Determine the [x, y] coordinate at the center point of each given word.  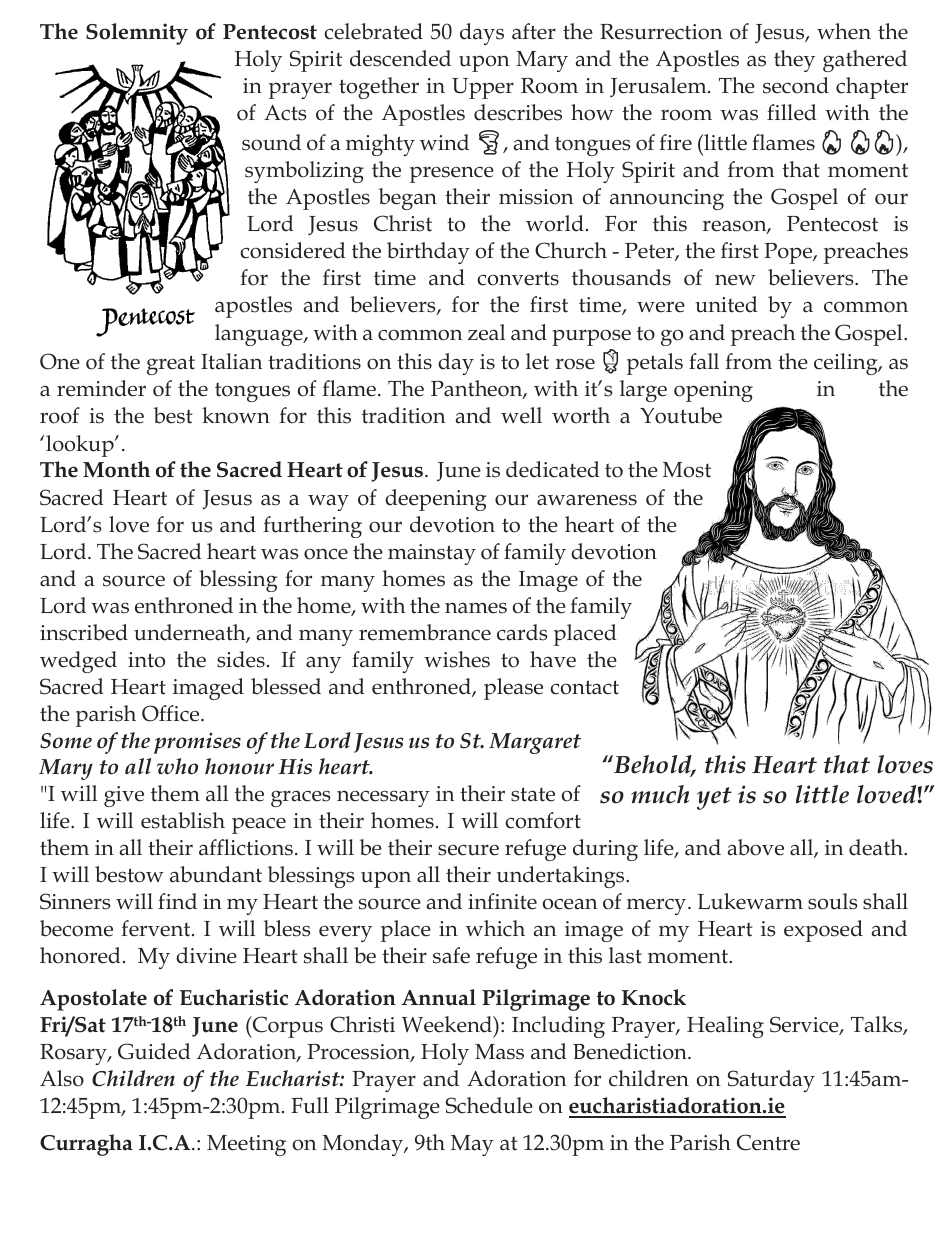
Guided [154, 1051]
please [513, 689]
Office [172, 713]
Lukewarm [750, 901]
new [735, 280]
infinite [502, 901]
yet [714, 798]
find [177, 901]
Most [687, 470]
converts [518, 278]
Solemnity [137, 34]
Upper [483, 88]
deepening [435, 500]
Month [116, 469]
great [171, 365]
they [794, 61]
